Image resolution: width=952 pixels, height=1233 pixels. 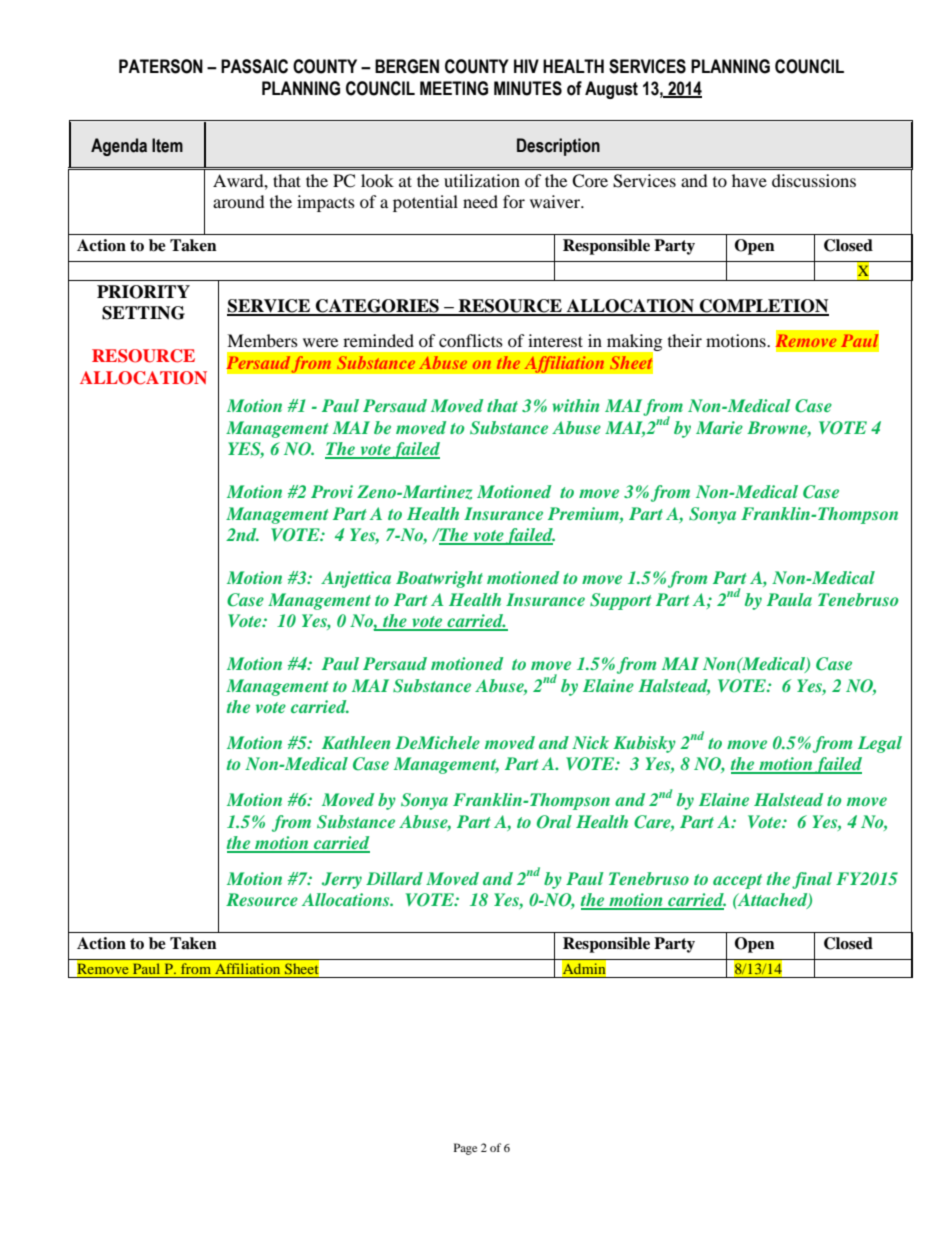 I want to click on MINUTES, so click(x=528, y=88).
